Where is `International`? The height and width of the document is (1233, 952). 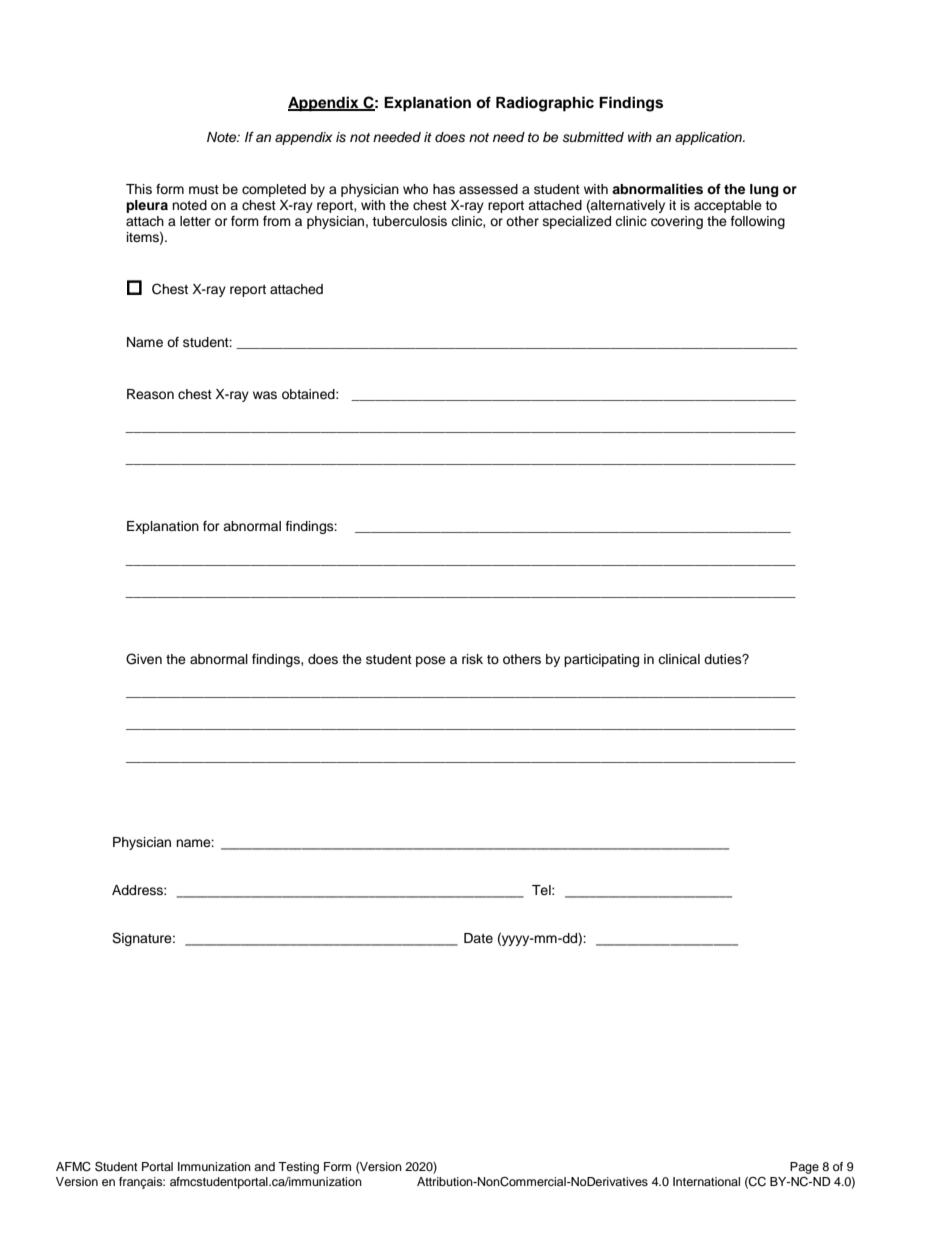 International is located at coordinates (706, 1181).
